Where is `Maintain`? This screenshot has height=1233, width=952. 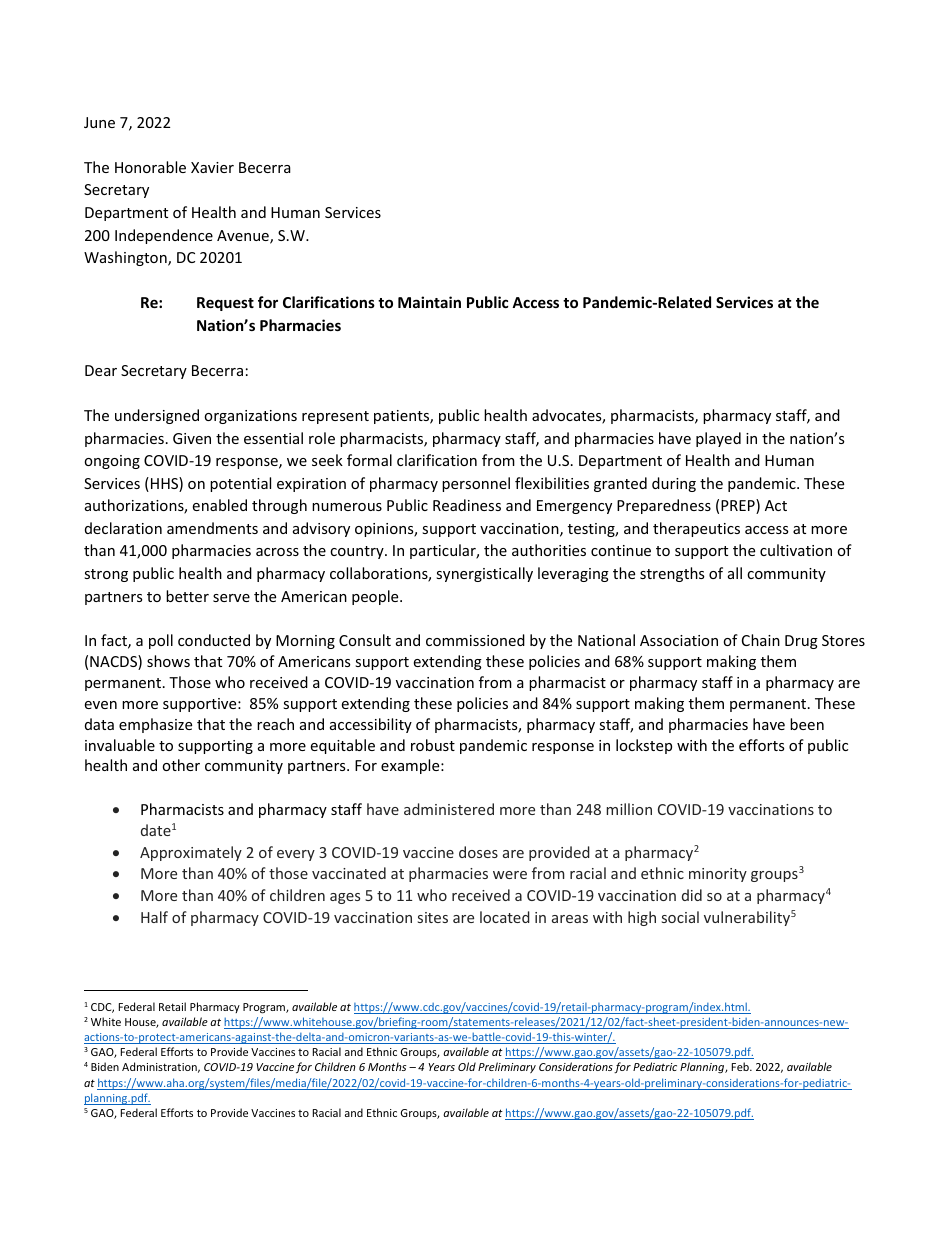 Maintain is located at coordinates (429, 302).
